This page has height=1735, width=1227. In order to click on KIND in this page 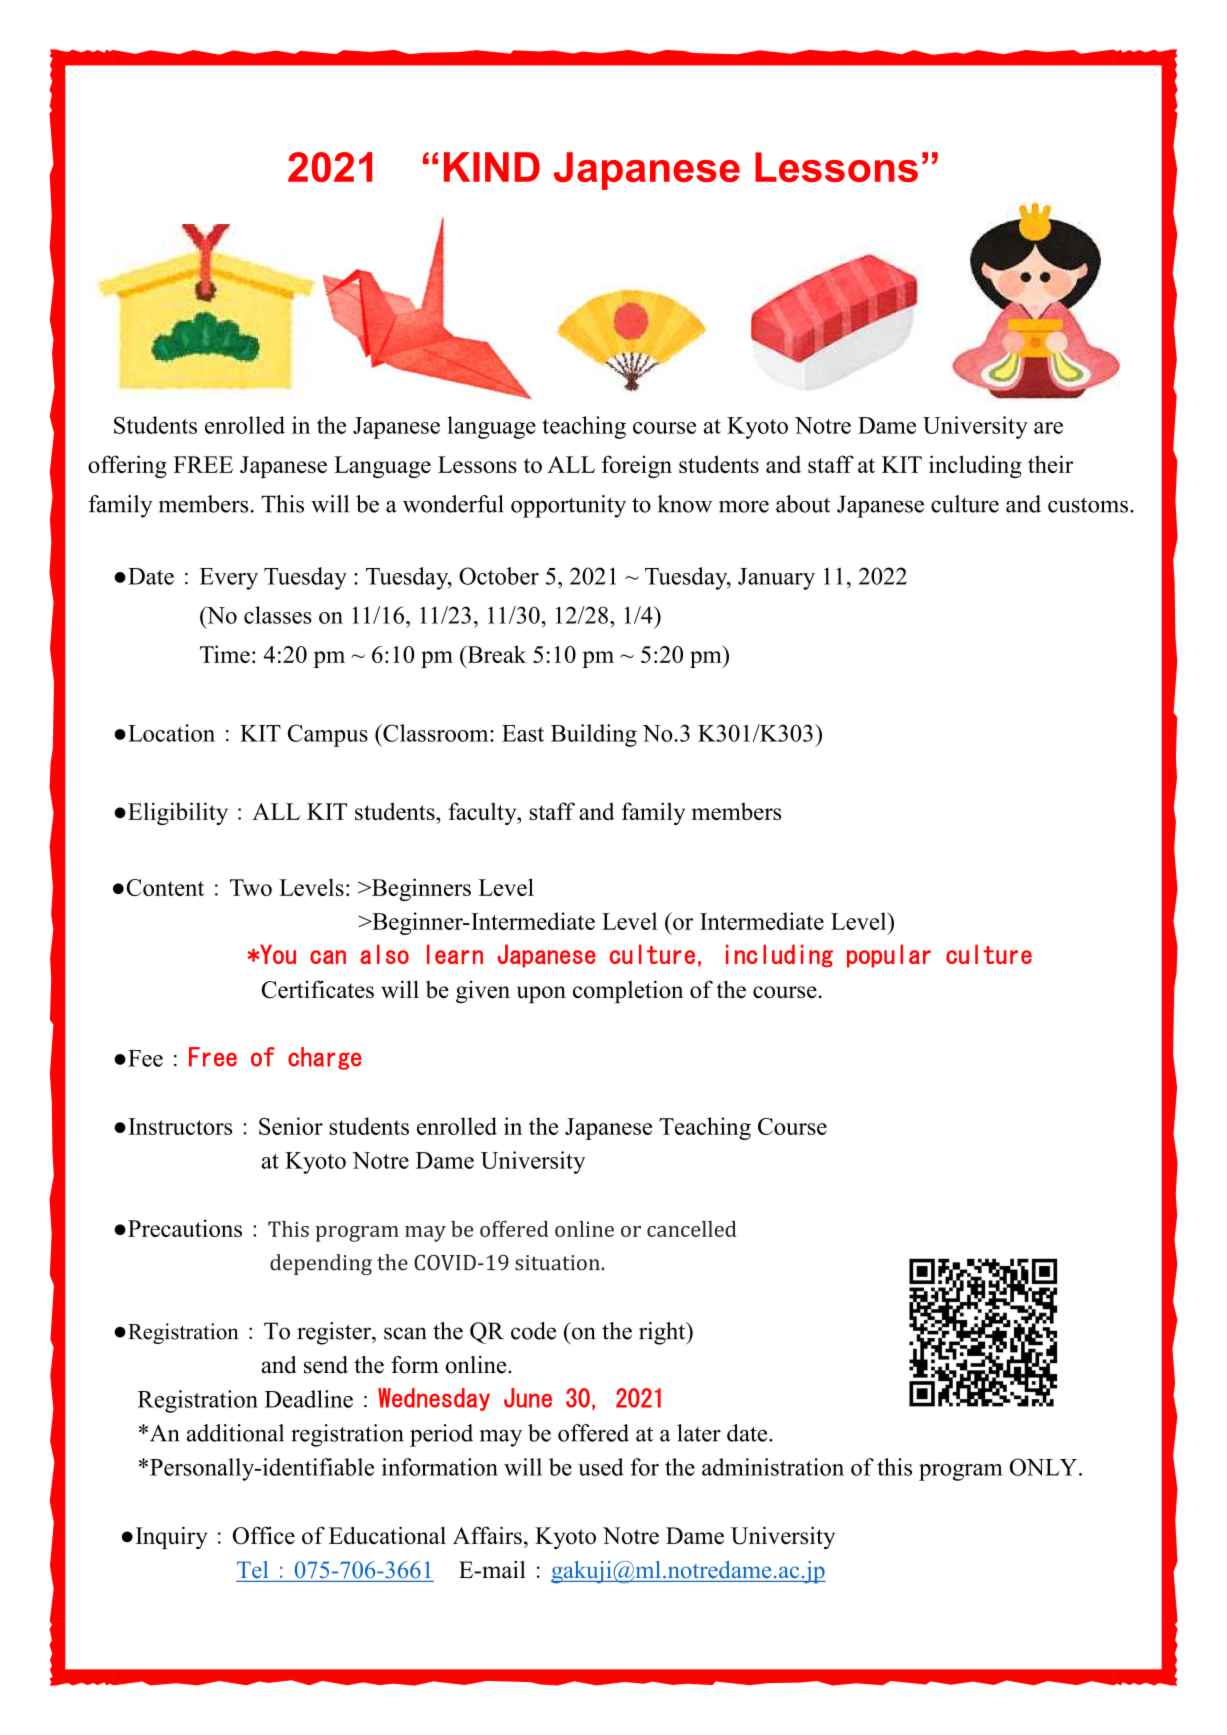, I will do `click(492, 167)`.
